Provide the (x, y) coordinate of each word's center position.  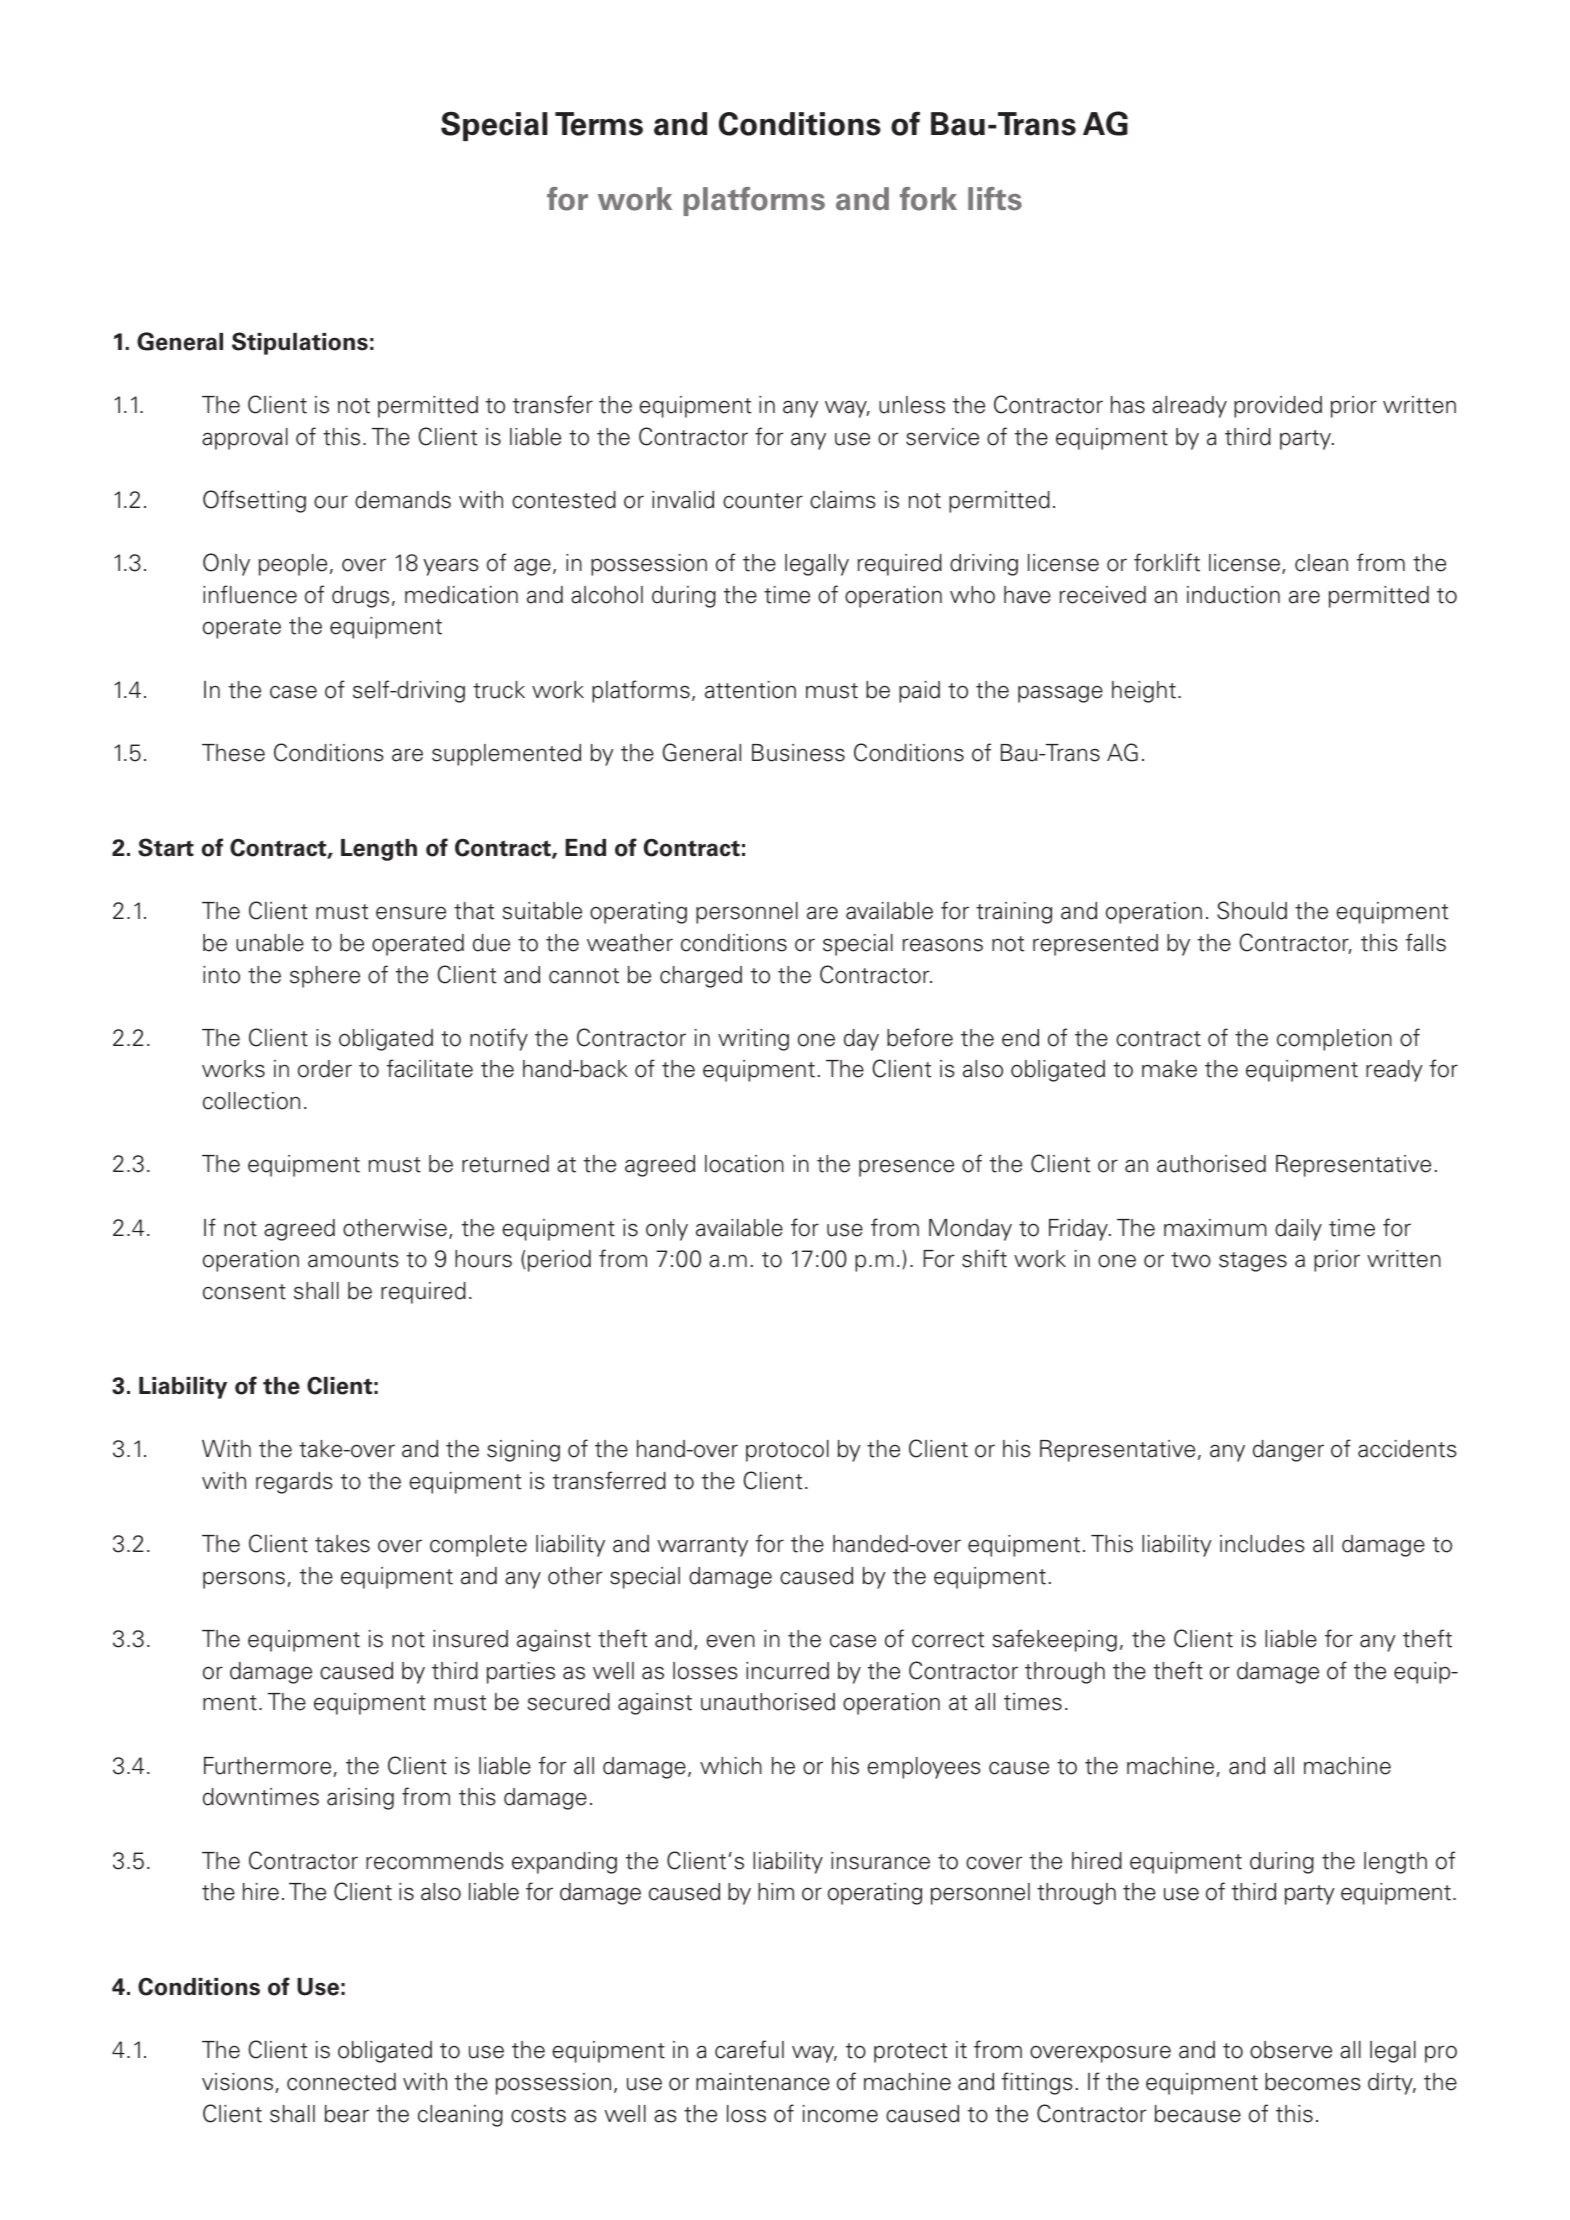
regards (294, 1483)
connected (341, 2082)
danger (1288, 1451)
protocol (787, 1451)
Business (798, 753)
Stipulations (300, 343)
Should (1252, 910)
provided (1278, 407)
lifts (995, 199)
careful (749, 2049)
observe (1291, 2050)
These (233, 753)
